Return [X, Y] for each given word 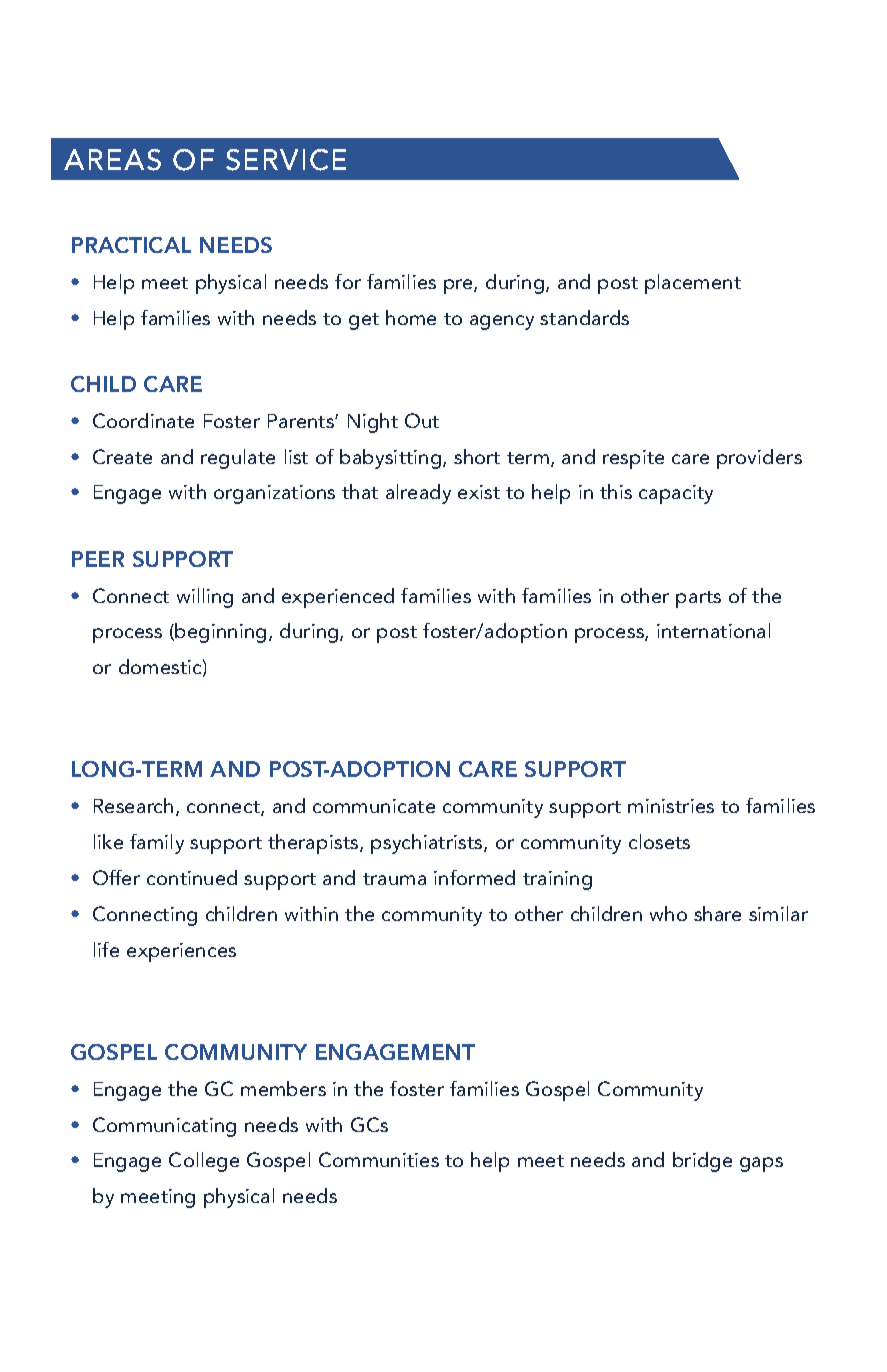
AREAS [112, 160]
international [713, 630]
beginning [220, 633]
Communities [379, 1159]
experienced [338, 598]
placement [693, 284]
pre [459, 286]
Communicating [164, 1127]
